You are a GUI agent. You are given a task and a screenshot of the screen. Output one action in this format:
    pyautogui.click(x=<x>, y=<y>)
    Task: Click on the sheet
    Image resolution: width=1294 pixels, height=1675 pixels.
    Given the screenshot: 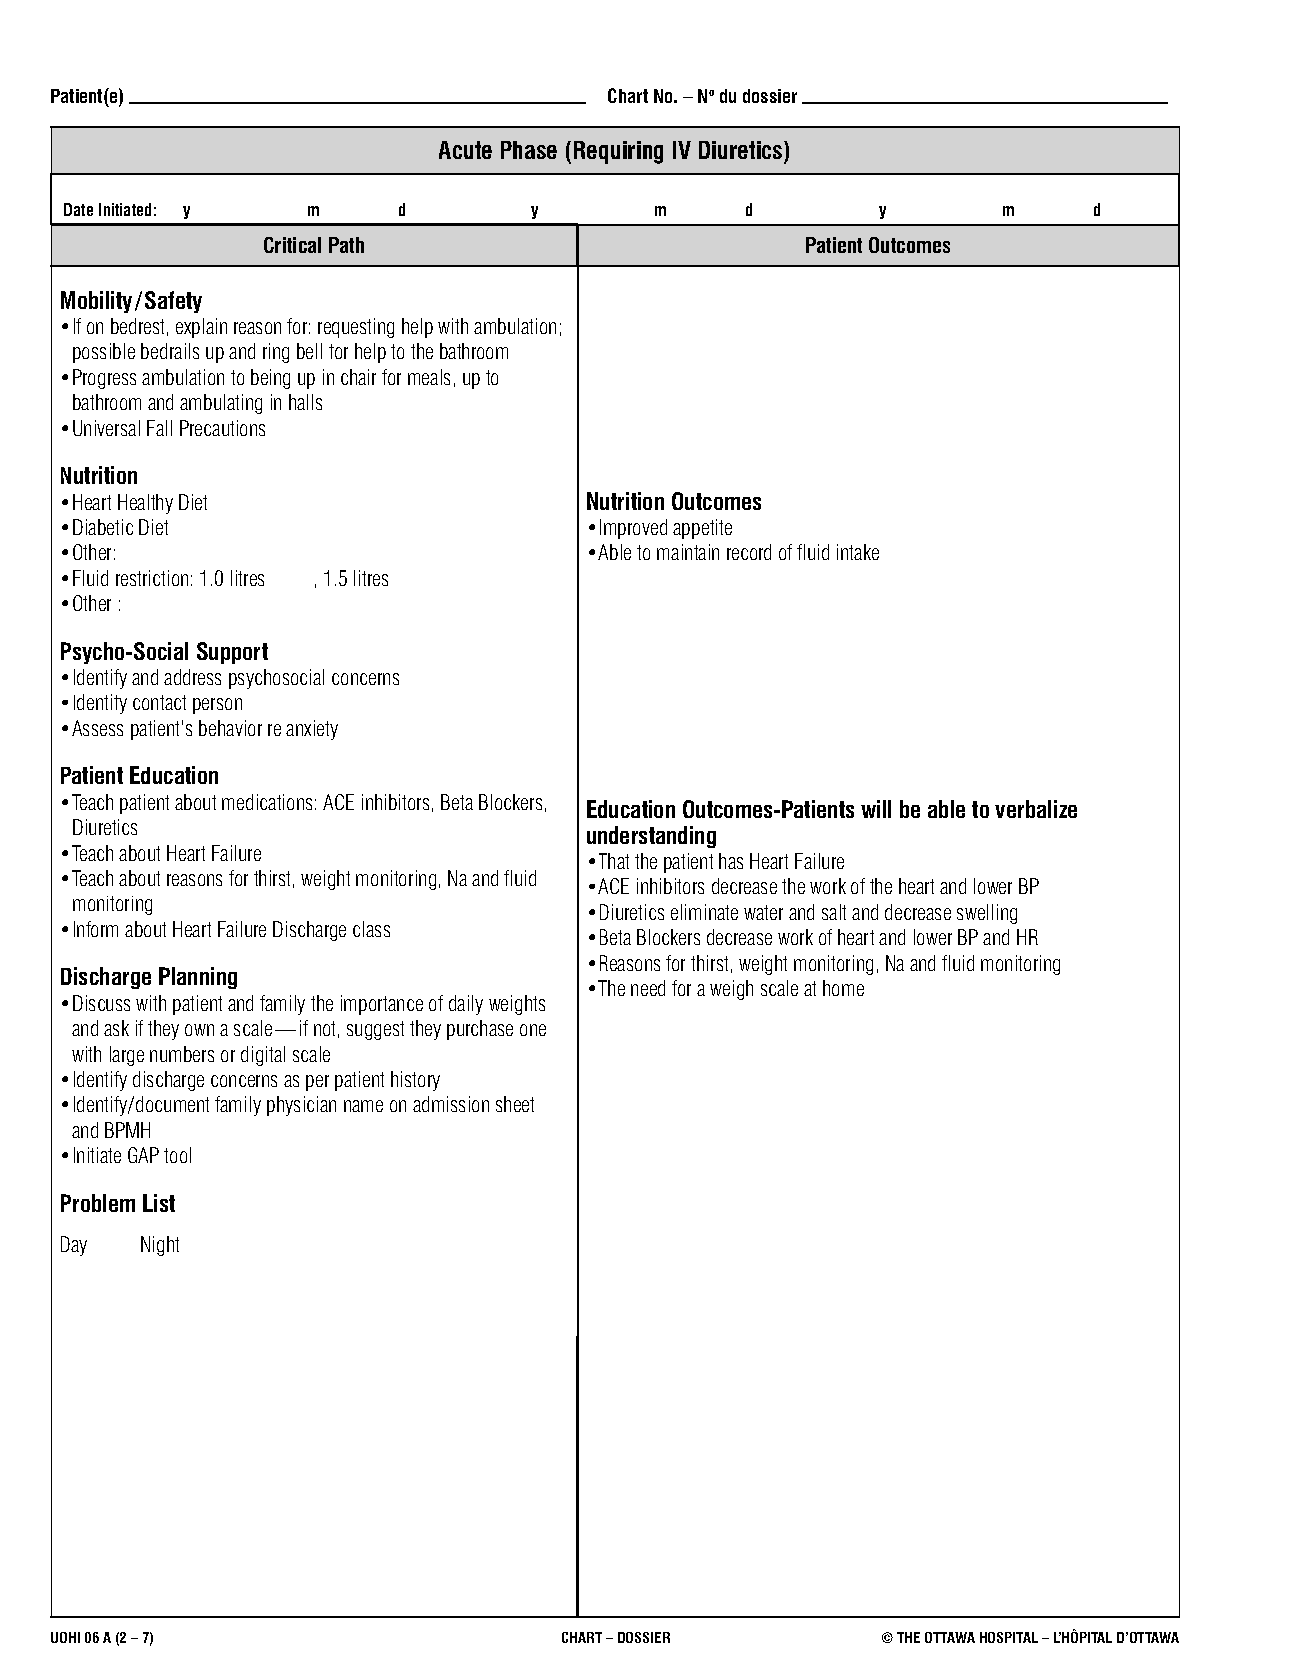 What is the action you would take?
    pyautogui.click(x=515, y=1104)
